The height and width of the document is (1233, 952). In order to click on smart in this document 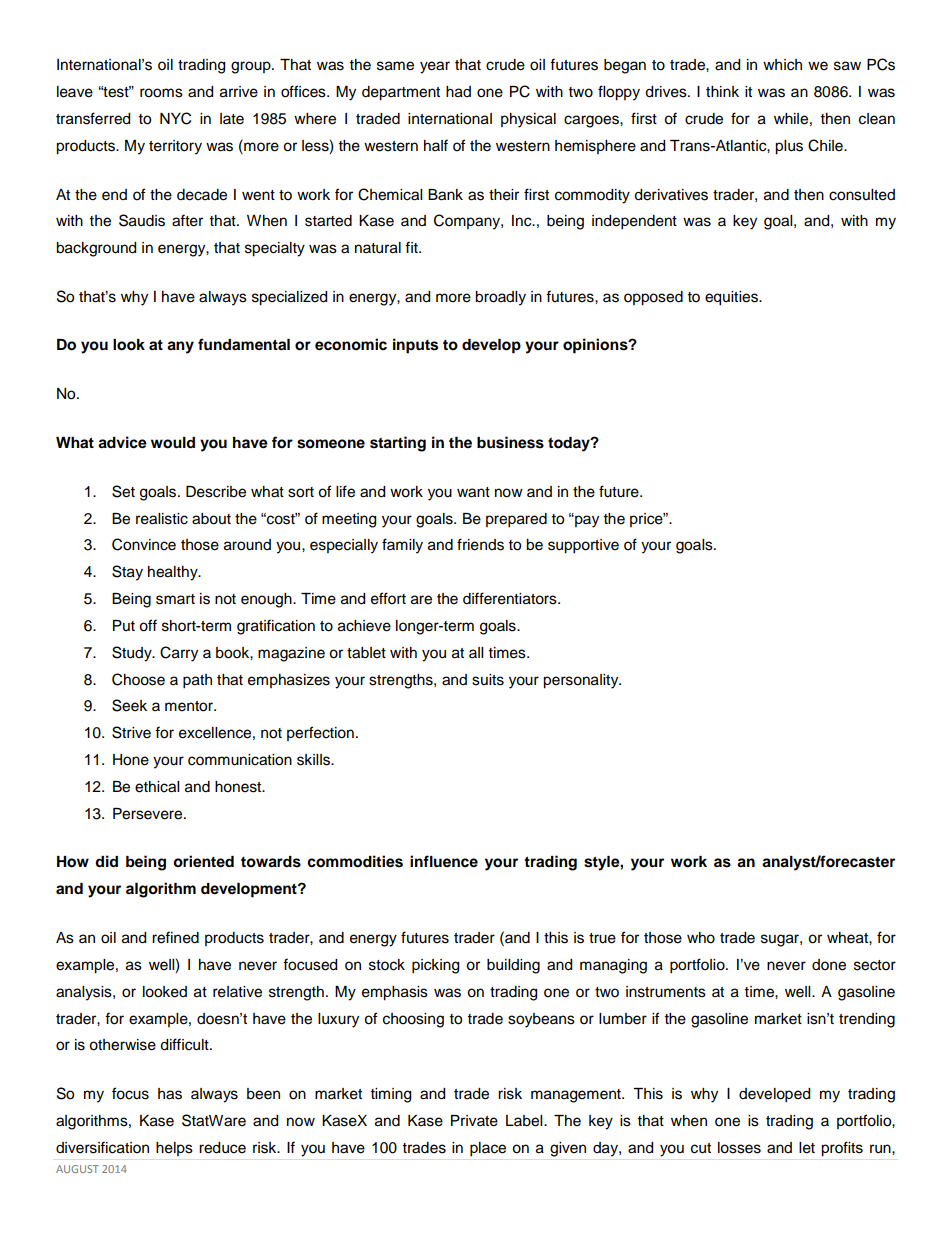, I will do `click(175, 599)`.
